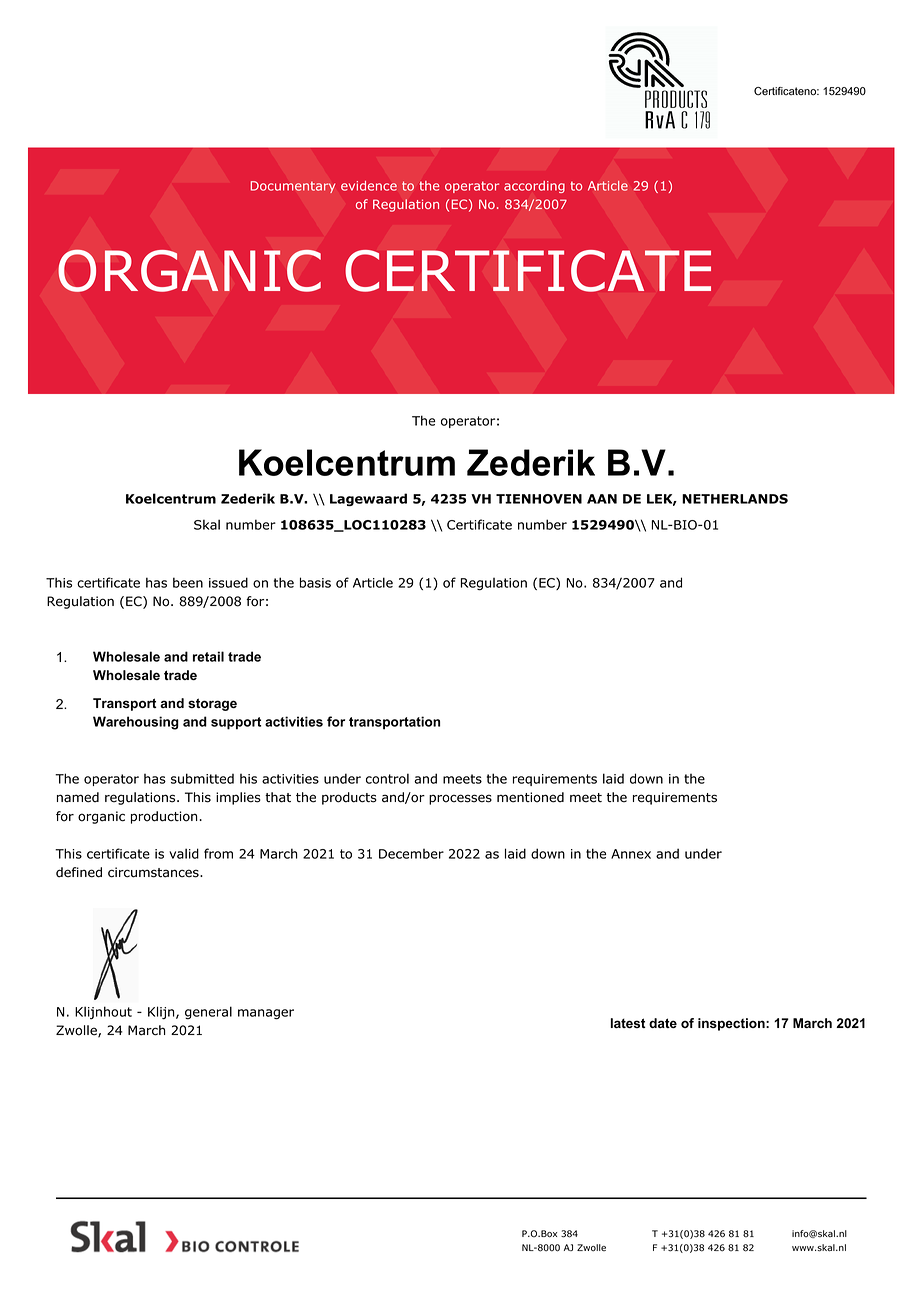 This page has height=1307, width=924. Describe the element at coordinates (266, 1014) in the page. I see `manager` at that location.
